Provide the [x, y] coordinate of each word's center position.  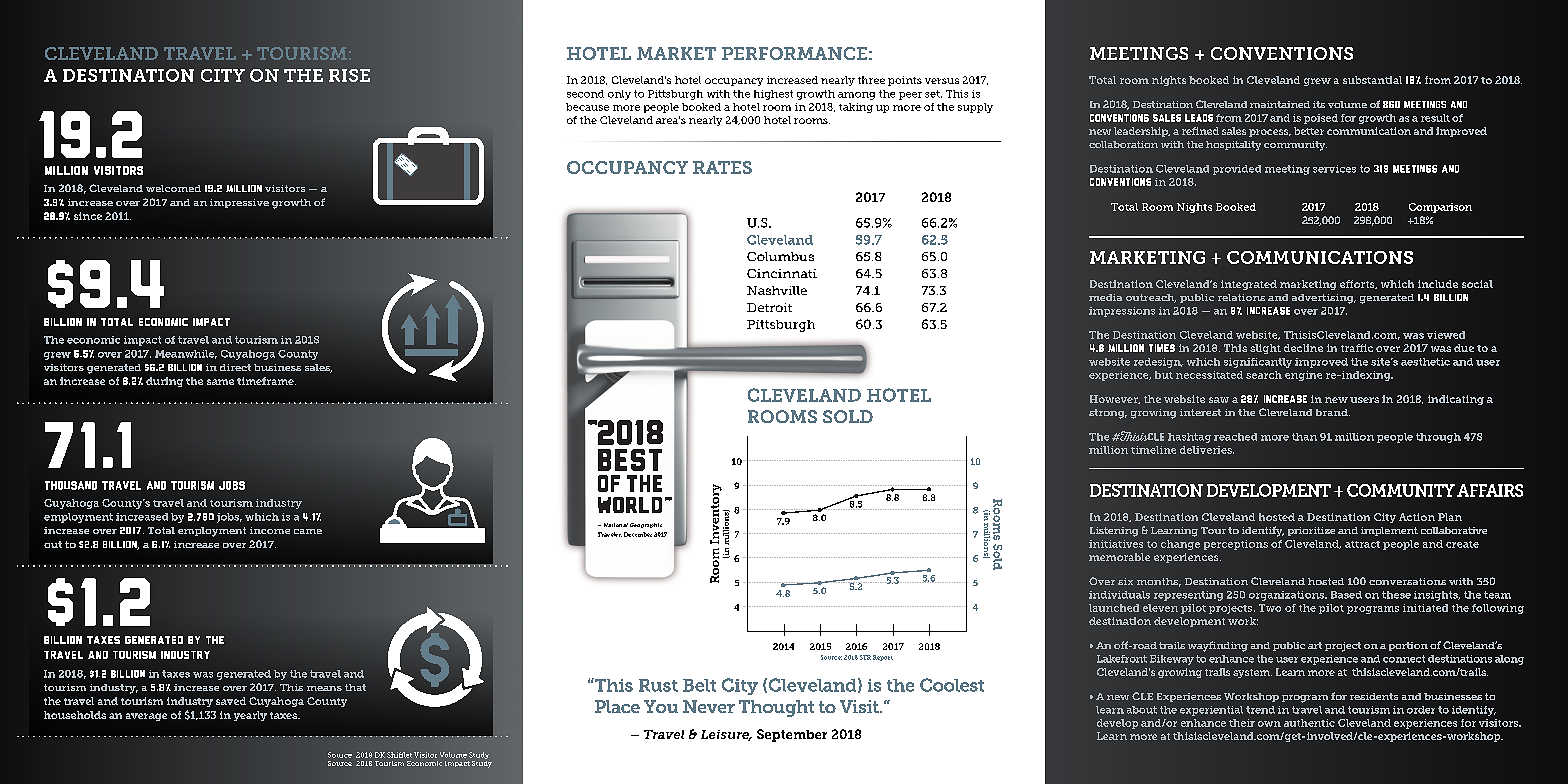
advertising [1324, 299]
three [871, 80]
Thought [776, 708]
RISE [349, 75]
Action [1417, 517]
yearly [250, 716]
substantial [1372, 80]
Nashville [777, 290]
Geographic [646, 525]
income [270, 530]
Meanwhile [186, 354]
